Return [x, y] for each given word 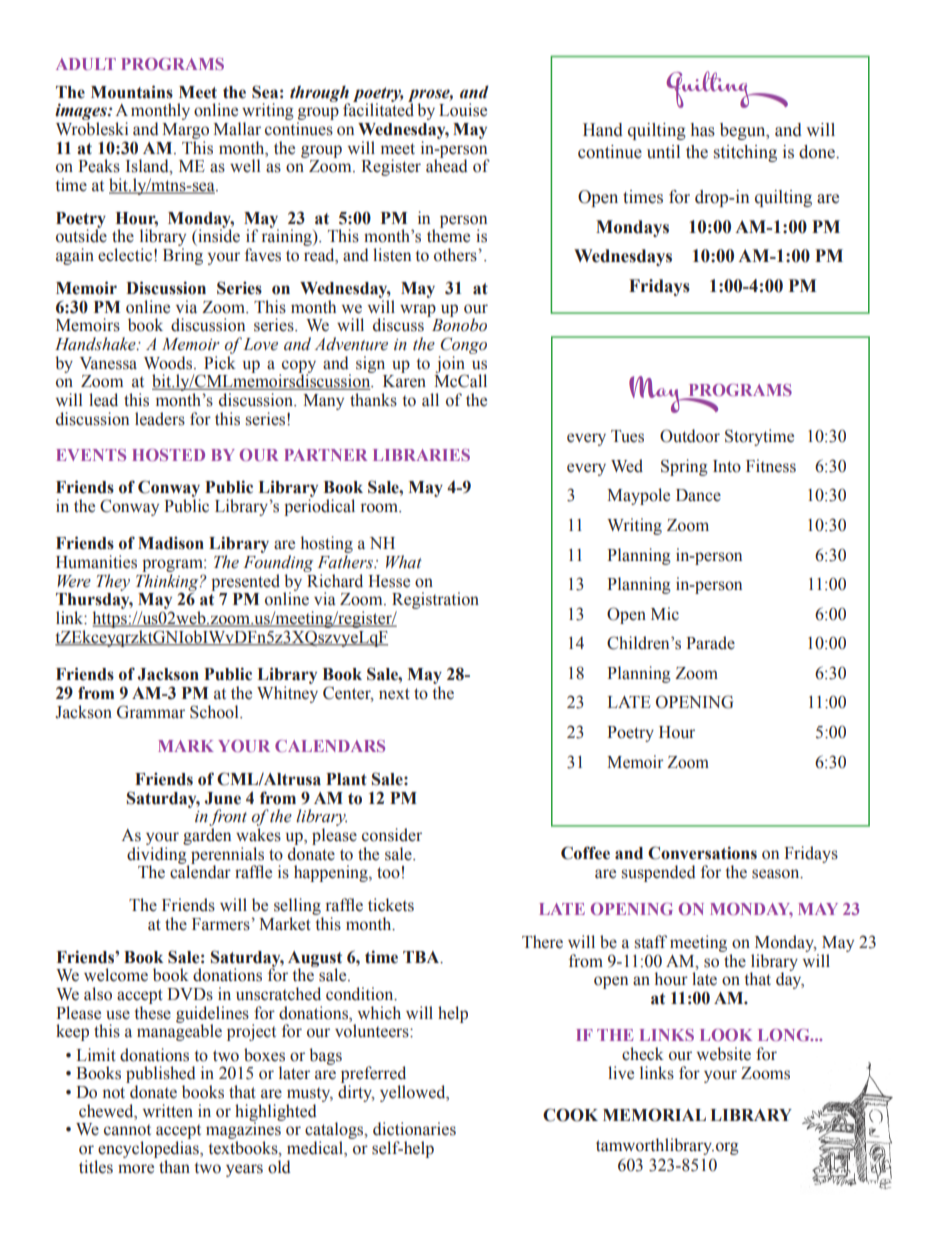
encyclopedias [149, 1149]
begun [744, 131]
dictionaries [414, 1129]
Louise [463, 110]
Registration [435, 602]
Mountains [132, 92]
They [113, 582]
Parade [710, 643]
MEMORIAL [654, 1115]
